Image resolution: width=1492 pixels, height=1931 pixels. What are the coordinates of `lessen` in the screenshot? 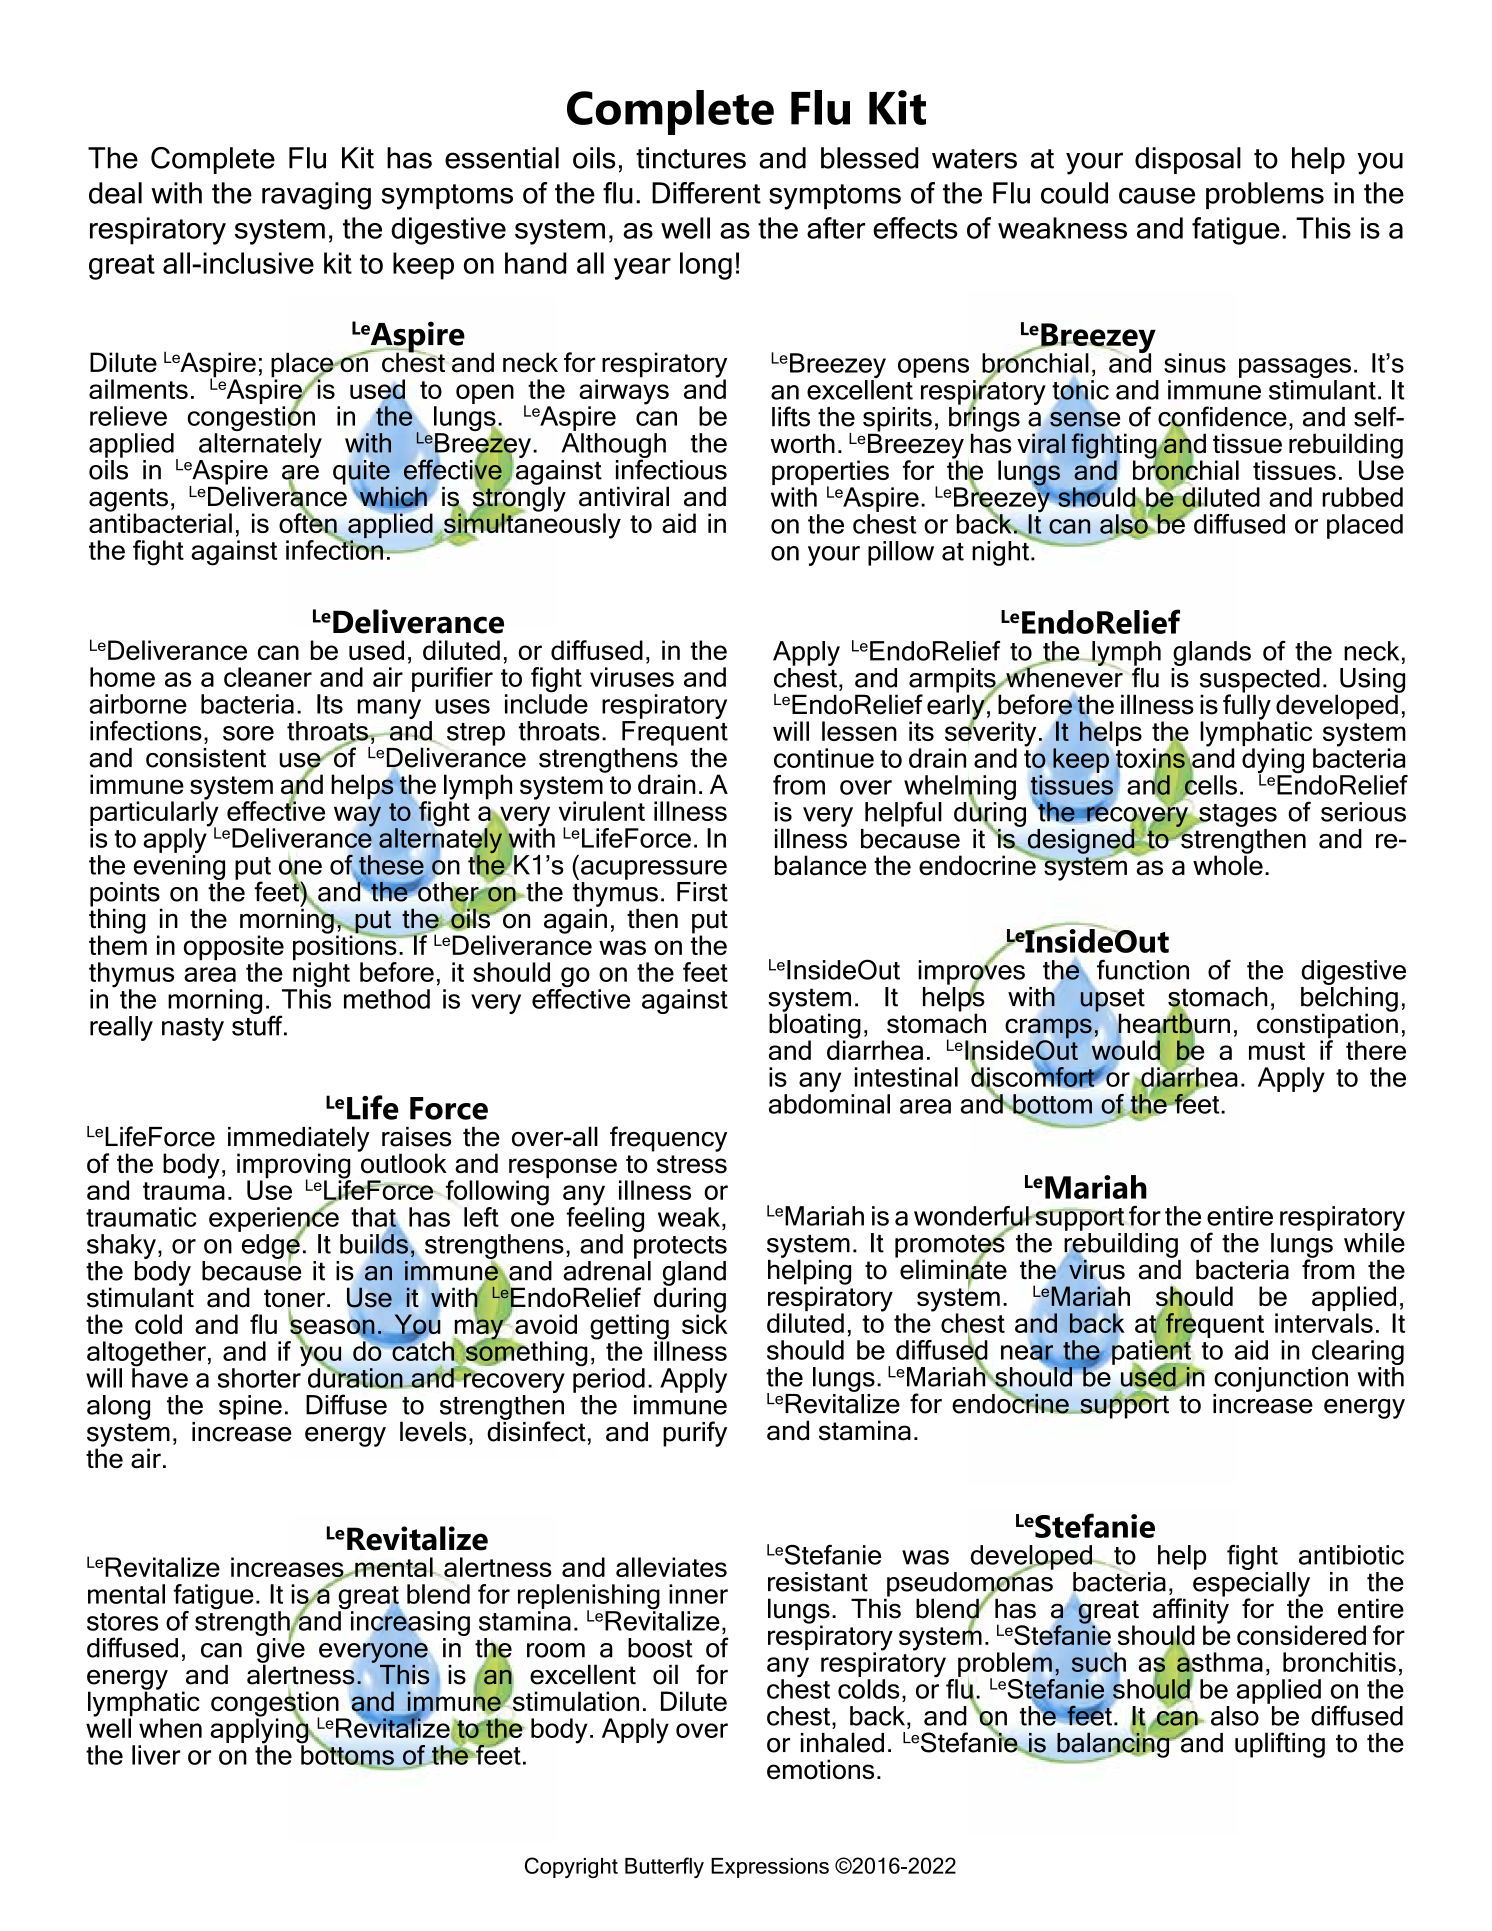 It's located at (859, 731).
